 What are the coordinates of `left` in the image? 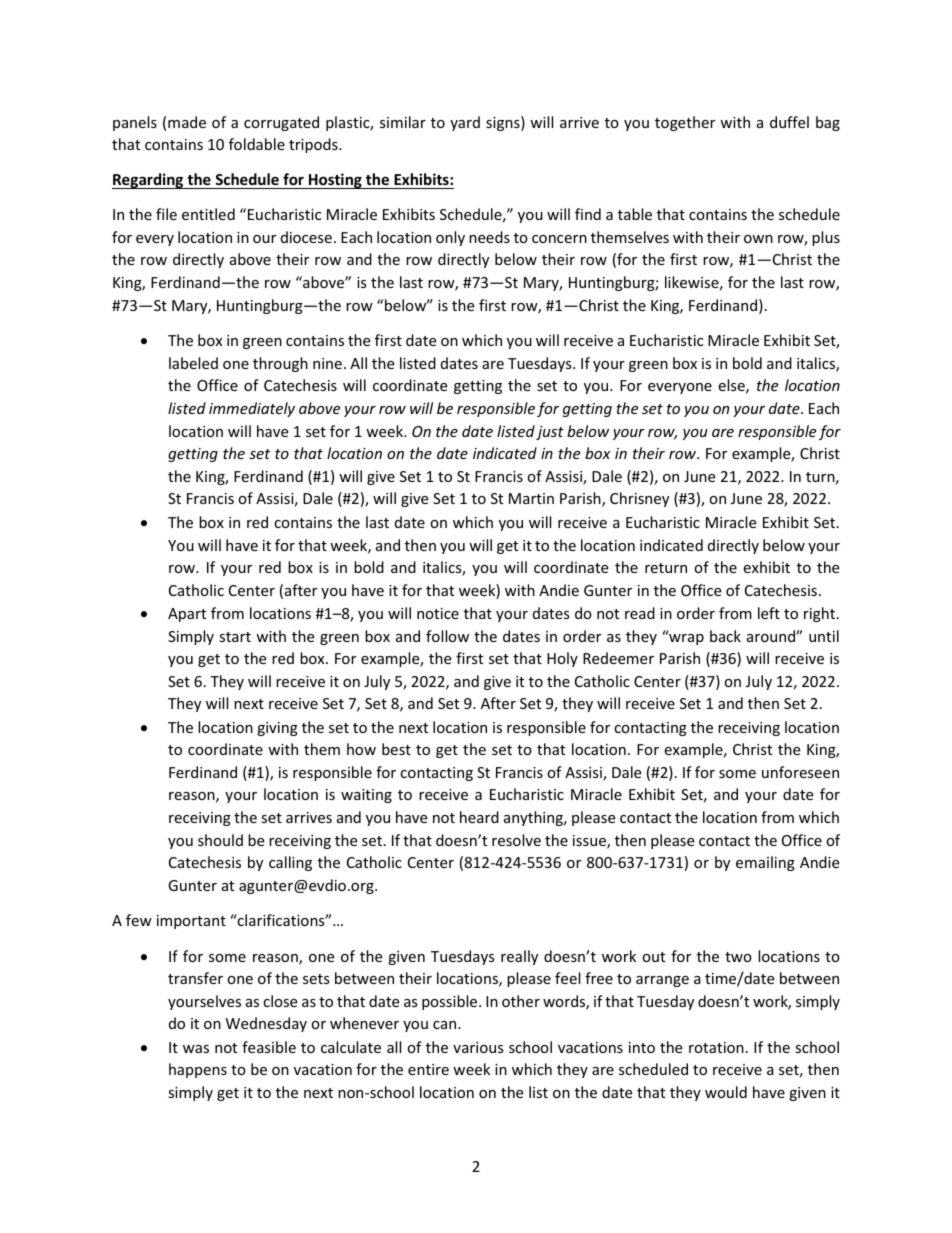 It's located at (769, 613).
